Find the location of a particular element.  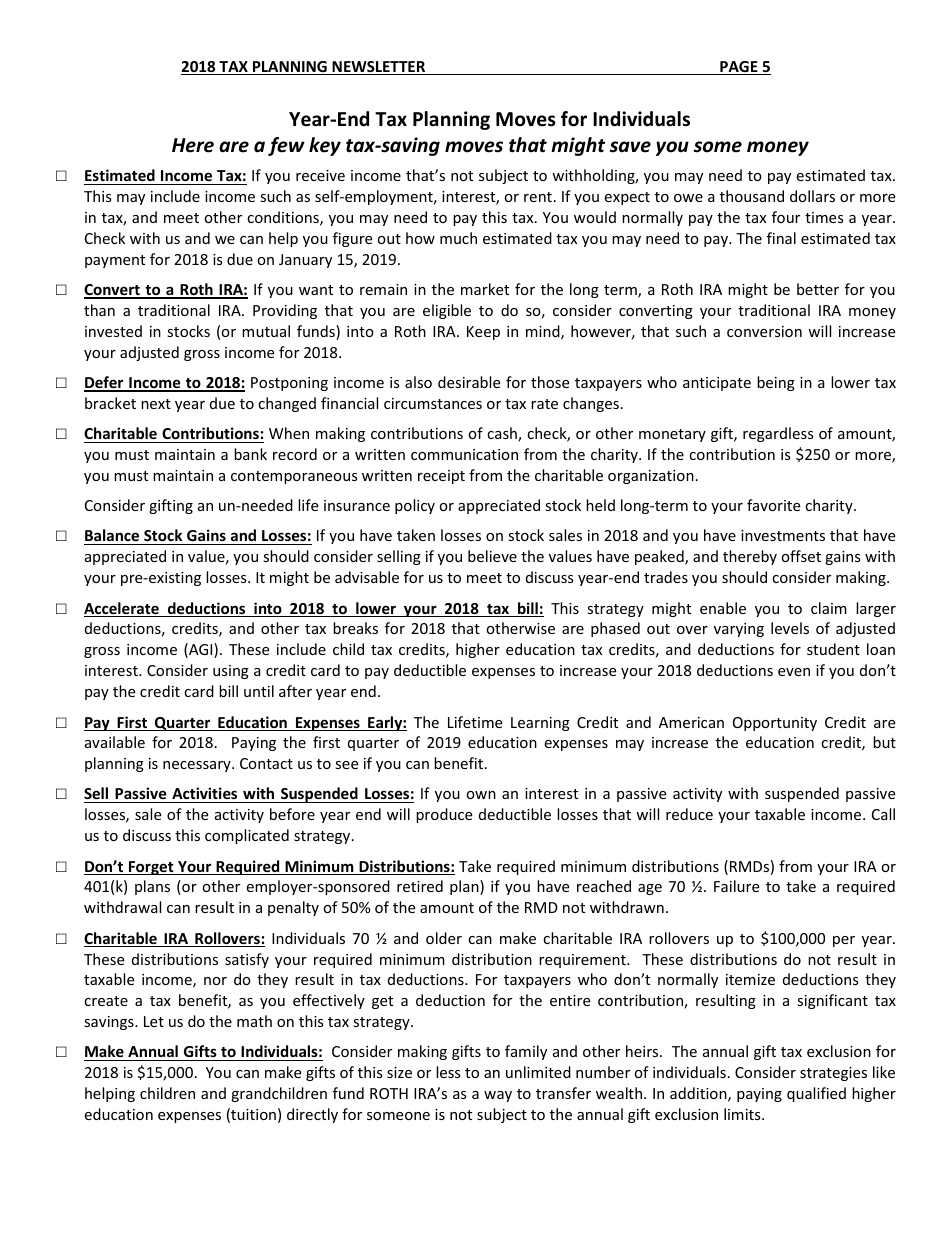

own is located at coordinates (481, 795).
